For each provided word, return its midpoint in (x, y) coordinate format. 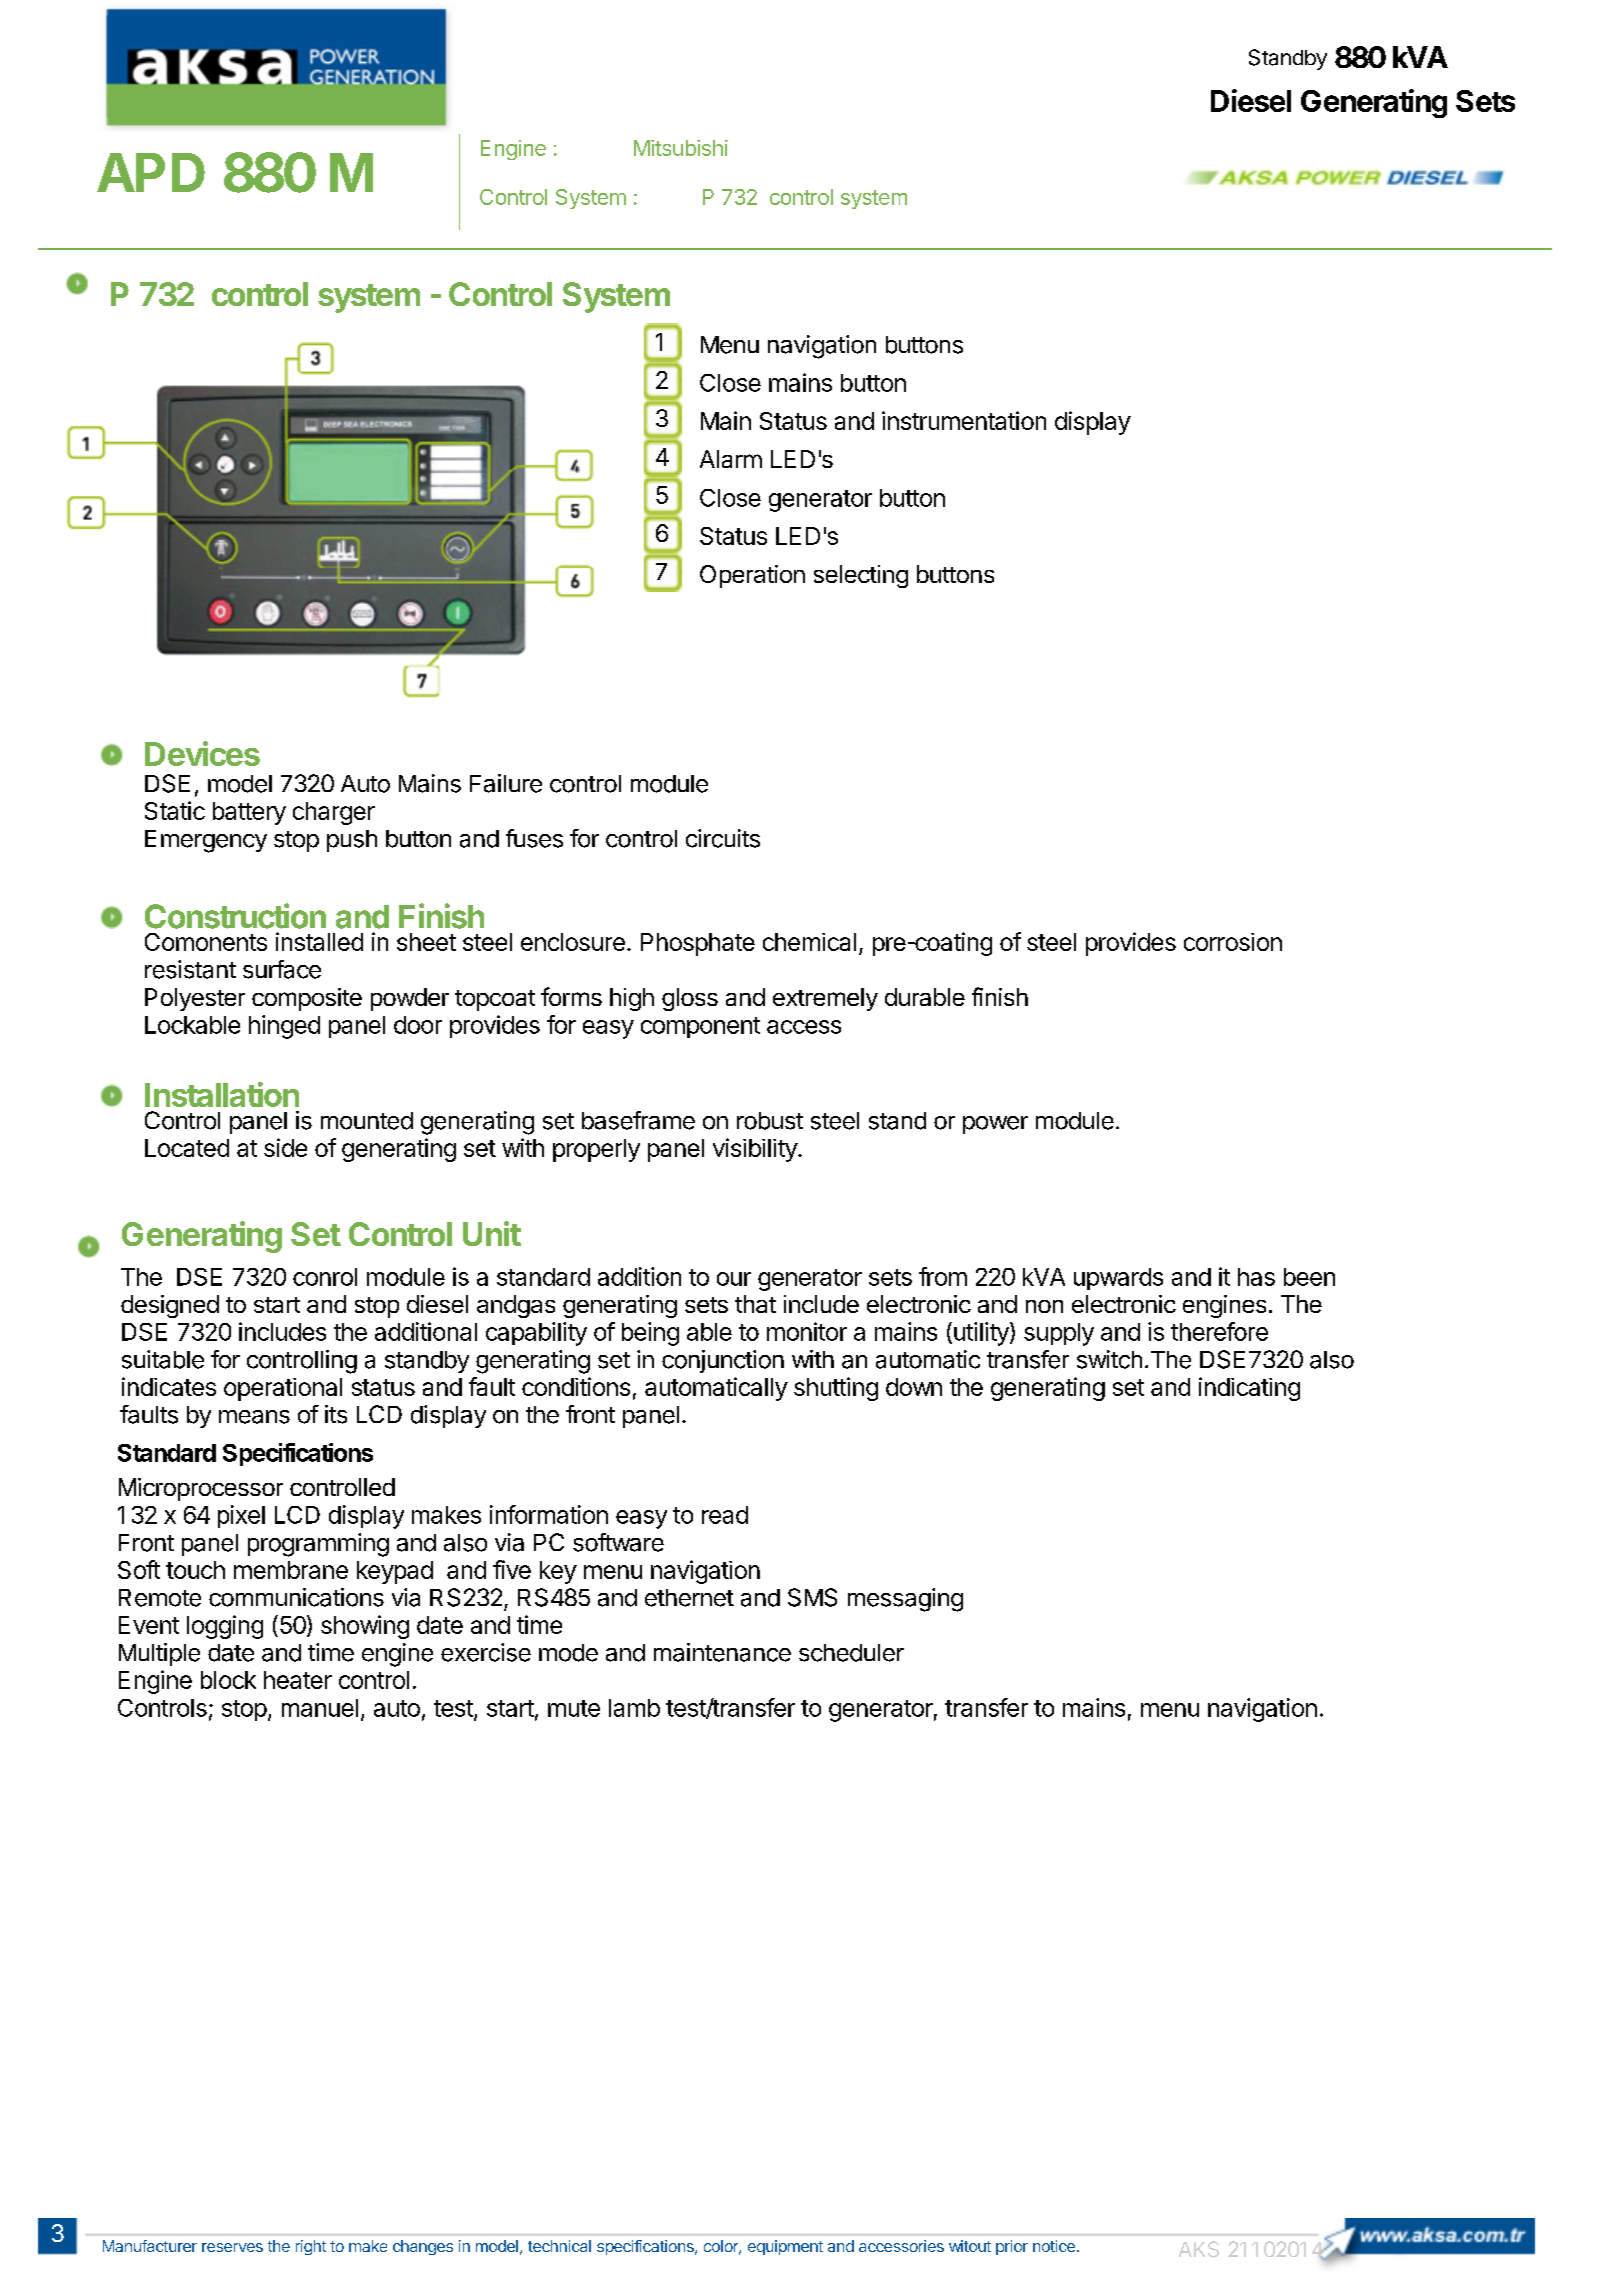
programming (318, 1545)
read (725, 1515)
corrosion (1233, 942)
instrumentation (964, 420)
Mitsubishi (681, 148)
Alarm (731, 459)
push (352, 841)
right (311, 2247)
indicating (1249, 1389)
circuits (723, 838)
